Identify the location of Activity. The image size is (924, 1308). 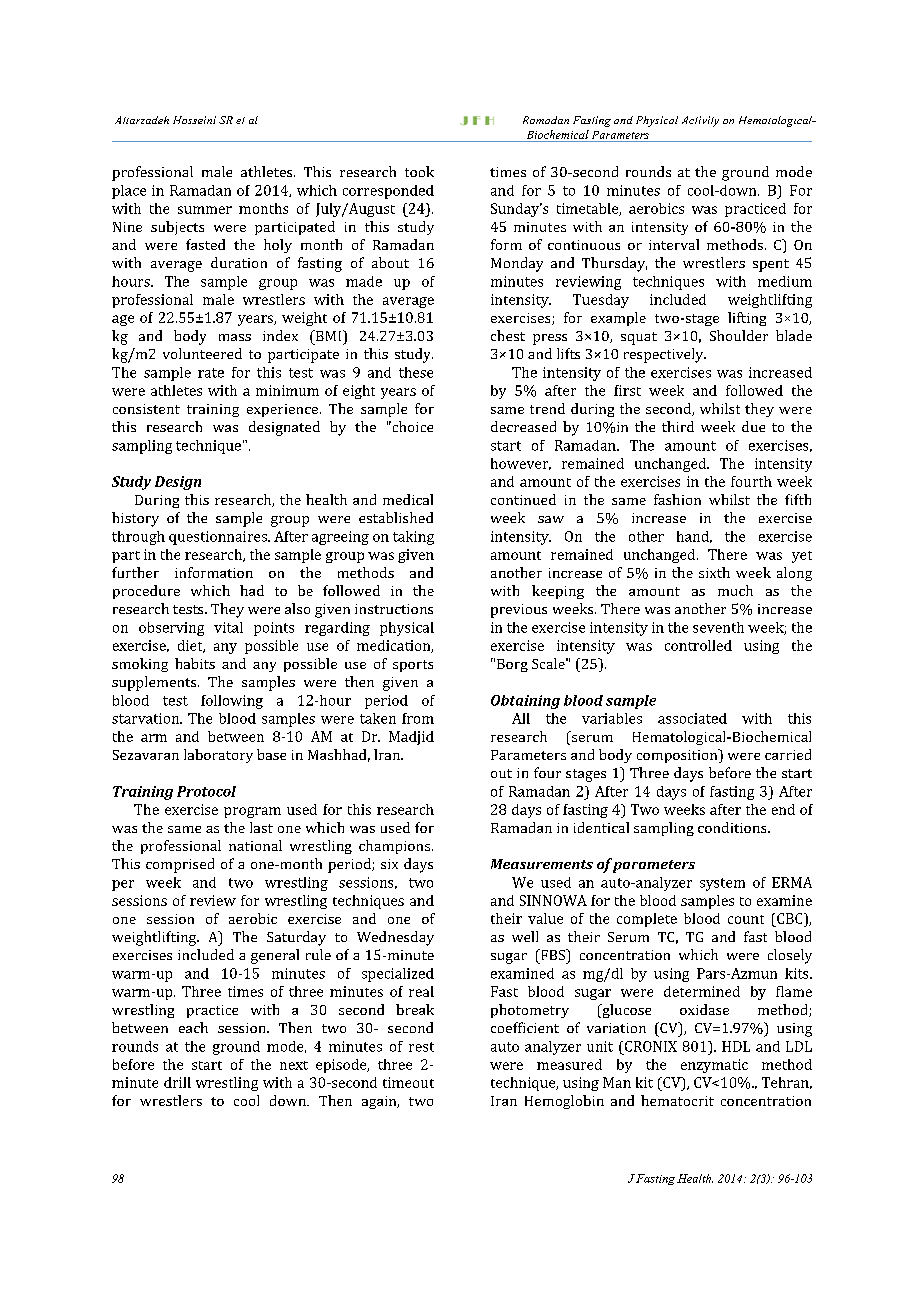
(700, 121).
